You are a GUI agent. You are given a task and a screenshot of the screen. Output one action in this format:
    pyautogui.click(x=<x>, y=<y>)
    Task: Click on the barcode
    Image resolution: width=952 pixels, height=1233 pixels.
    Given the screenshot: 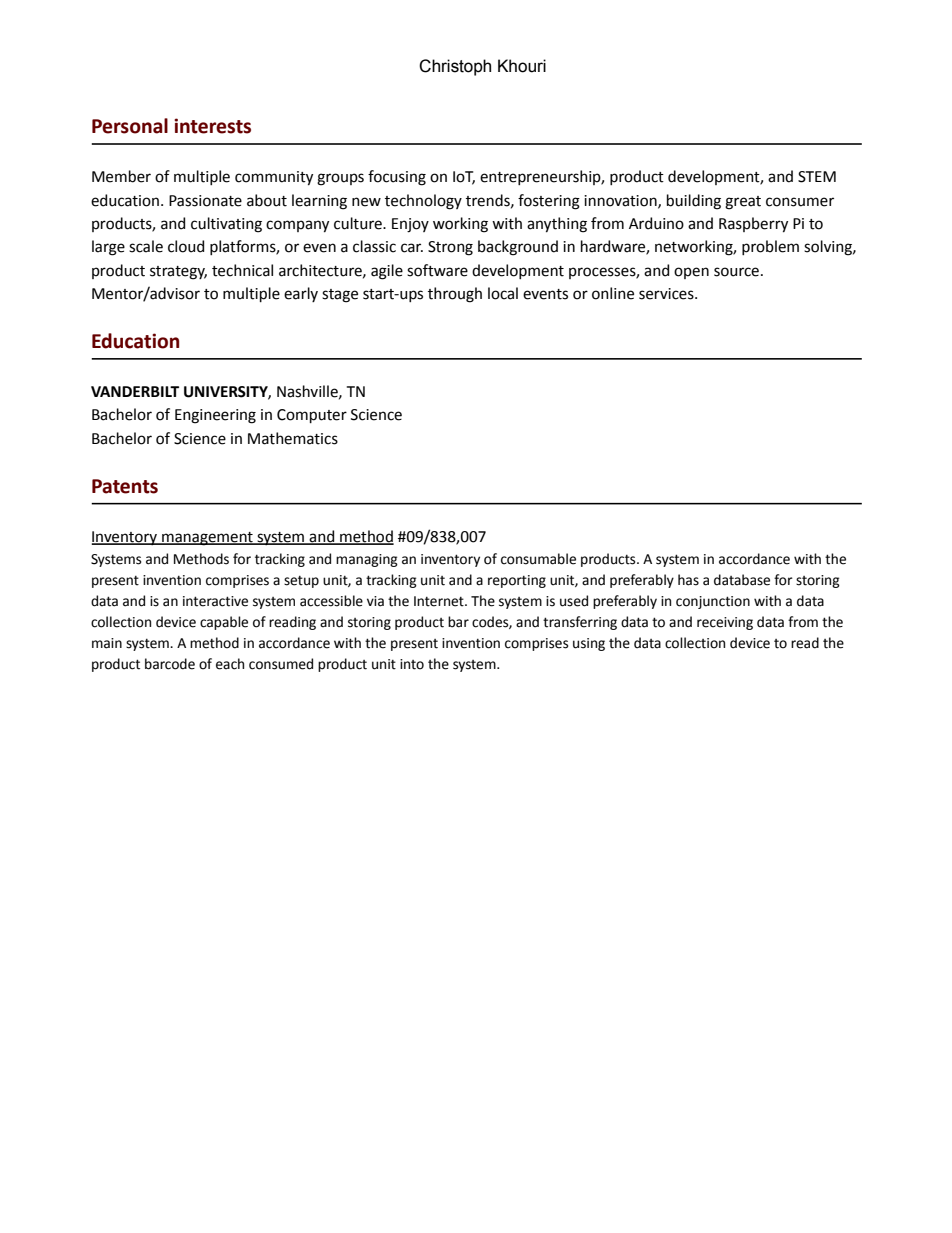 What is the action you would take?
    pyautogui.click(x=170, y=664)
